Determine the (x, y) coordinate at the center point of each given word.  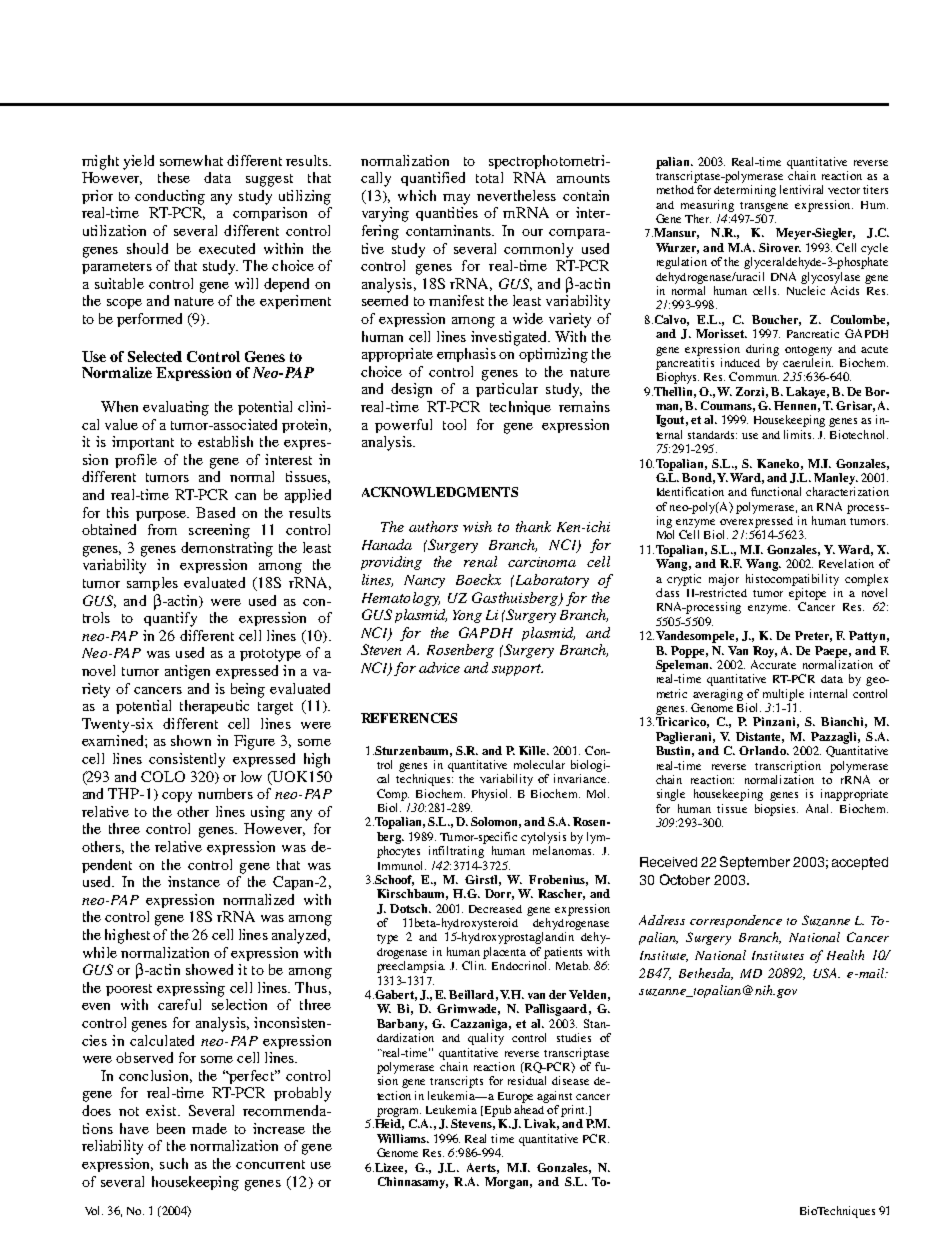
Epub (496, 1111)
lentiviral (801, 189)
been (171, 1128)
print (574, 1111)
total (489, 177)
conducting (170, 197)
